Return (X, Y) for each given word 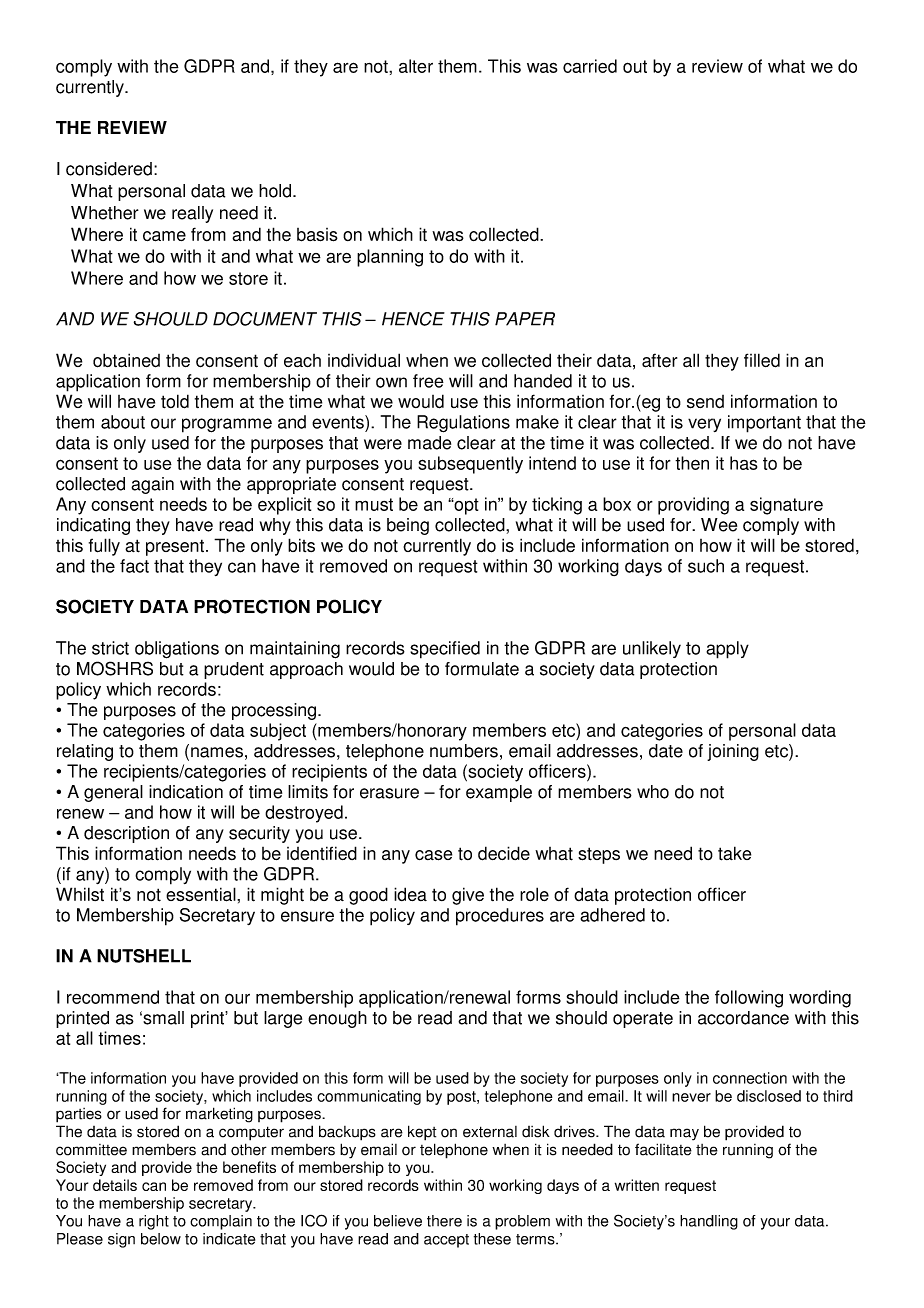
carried (590, 66)
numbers (464, 751)
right (154, 1222)
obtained (126, 360)
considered (109, 169)
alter (416, 66)
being (408, 526)
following (749, 999)
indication (186, 792)
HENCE (413, 319)
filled (762, 360)
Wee (719, 525)
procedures (500, 917)
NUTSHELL (144, 956)
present (176, 547)
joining (733, 752)
